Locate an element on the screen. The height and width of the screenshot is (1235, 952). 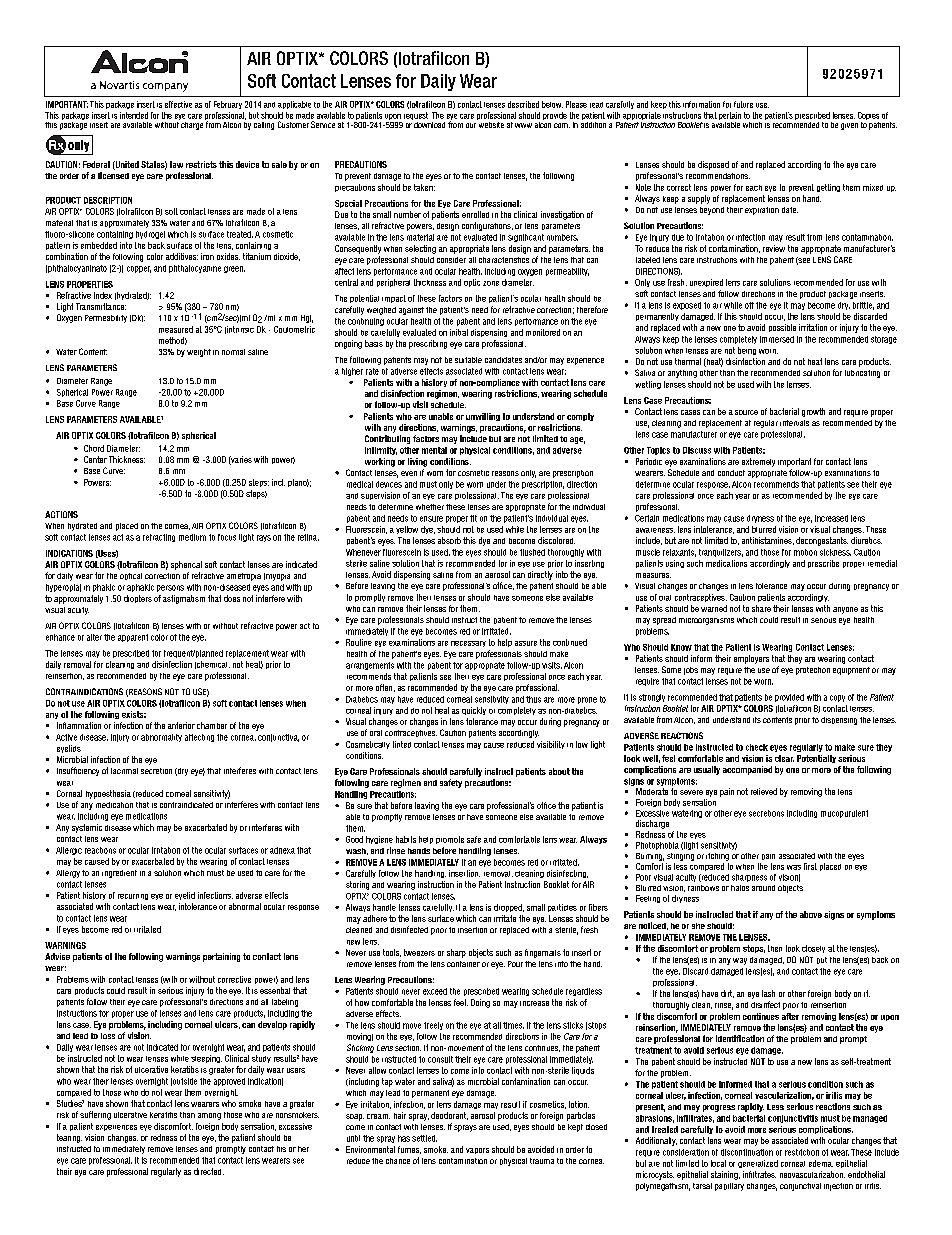
future is located at coordinates (743, 104).
